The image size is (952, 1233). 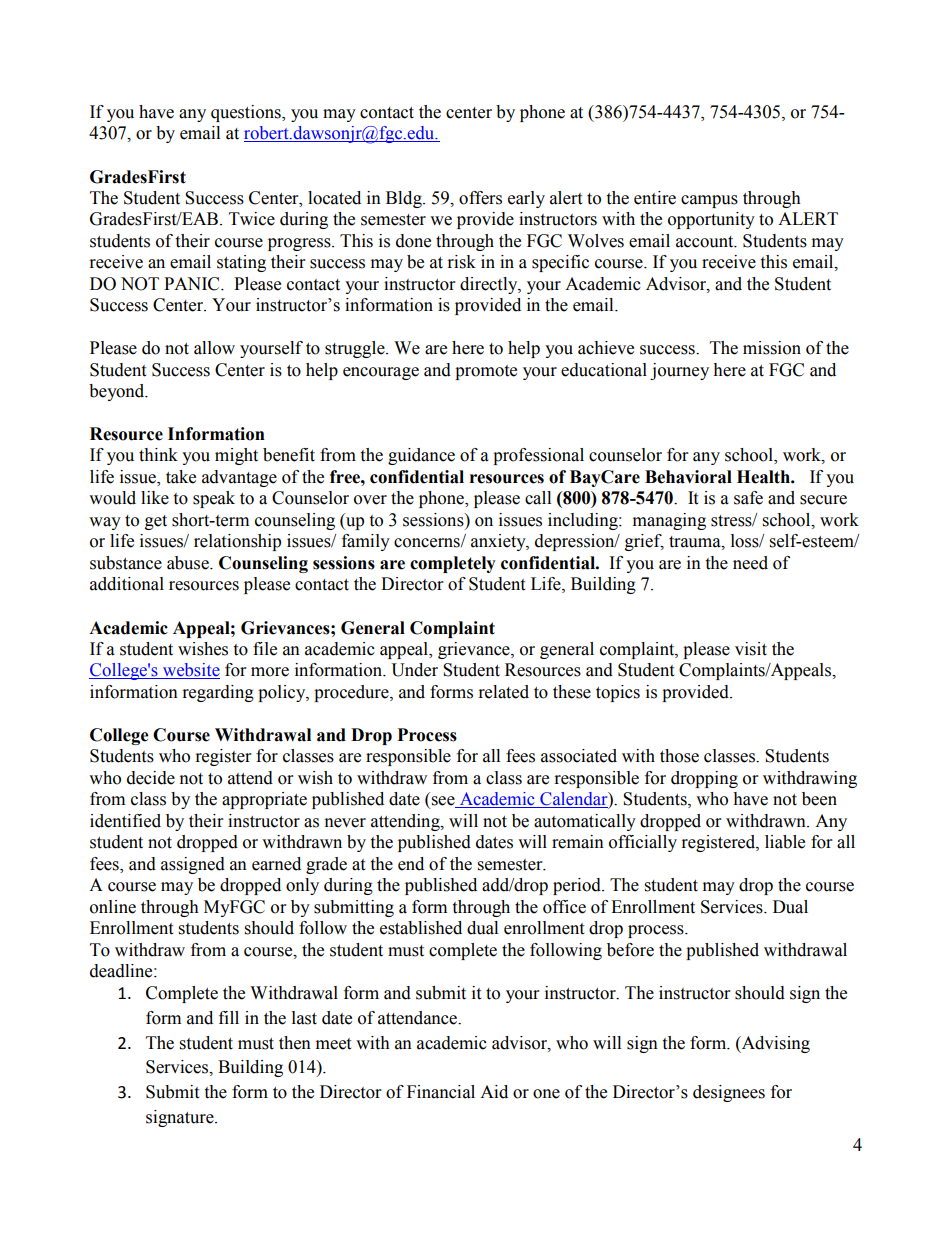 I want to click on think, so click(x=158, y=455).
